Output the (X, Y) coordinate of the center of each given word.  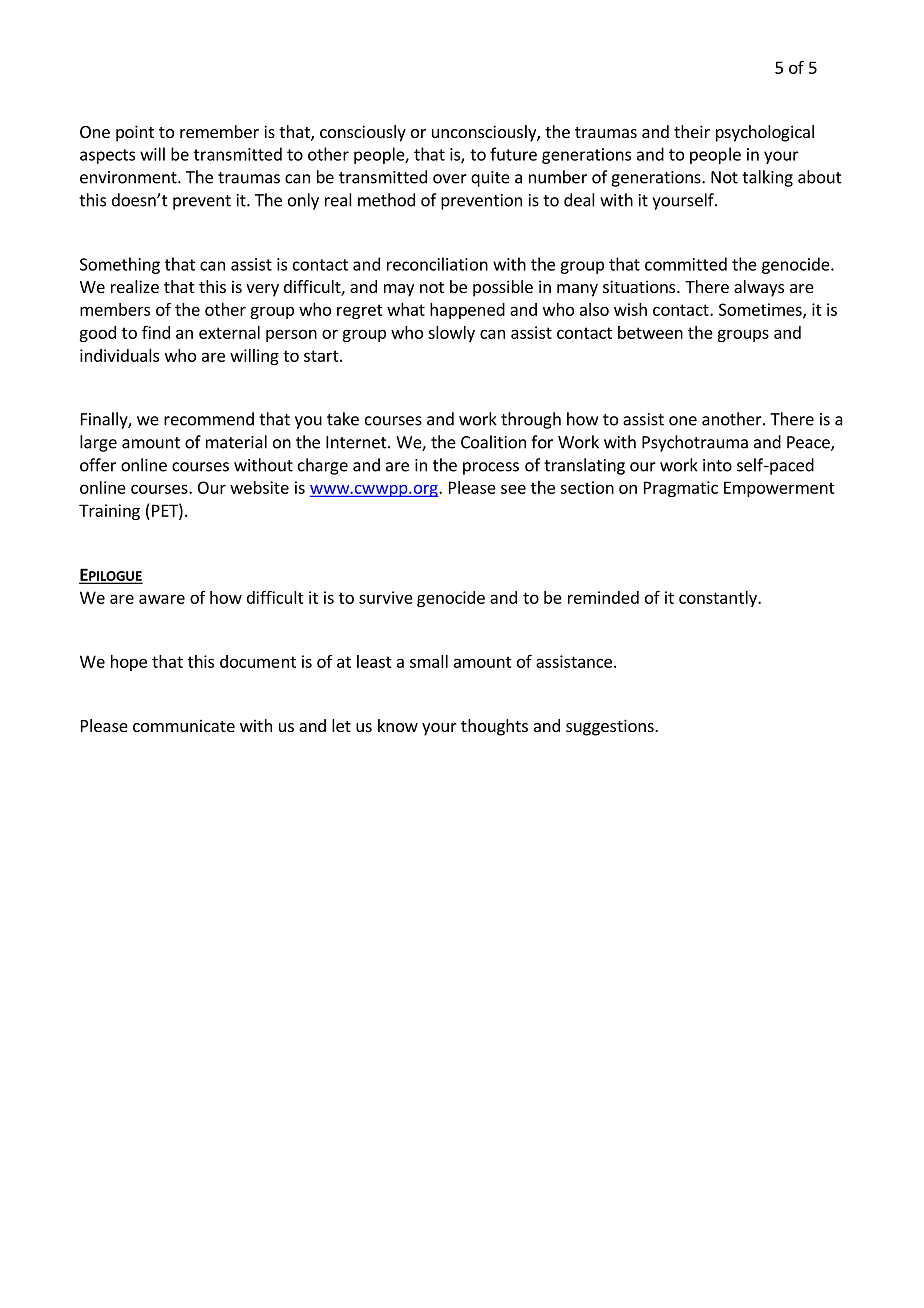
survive (386, 597)
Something (120, 265)
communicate (184, 725)
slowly (451, 334)
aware (162, 599)
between (650, 332)
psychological (765, 133)
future (513, 154)
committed (686, 264)
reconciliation (437, 264)
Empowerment (779, 489)
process (491, 468)
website (259, 487)
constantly (719, 599)
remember (219, 131)
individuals (119, 355)
